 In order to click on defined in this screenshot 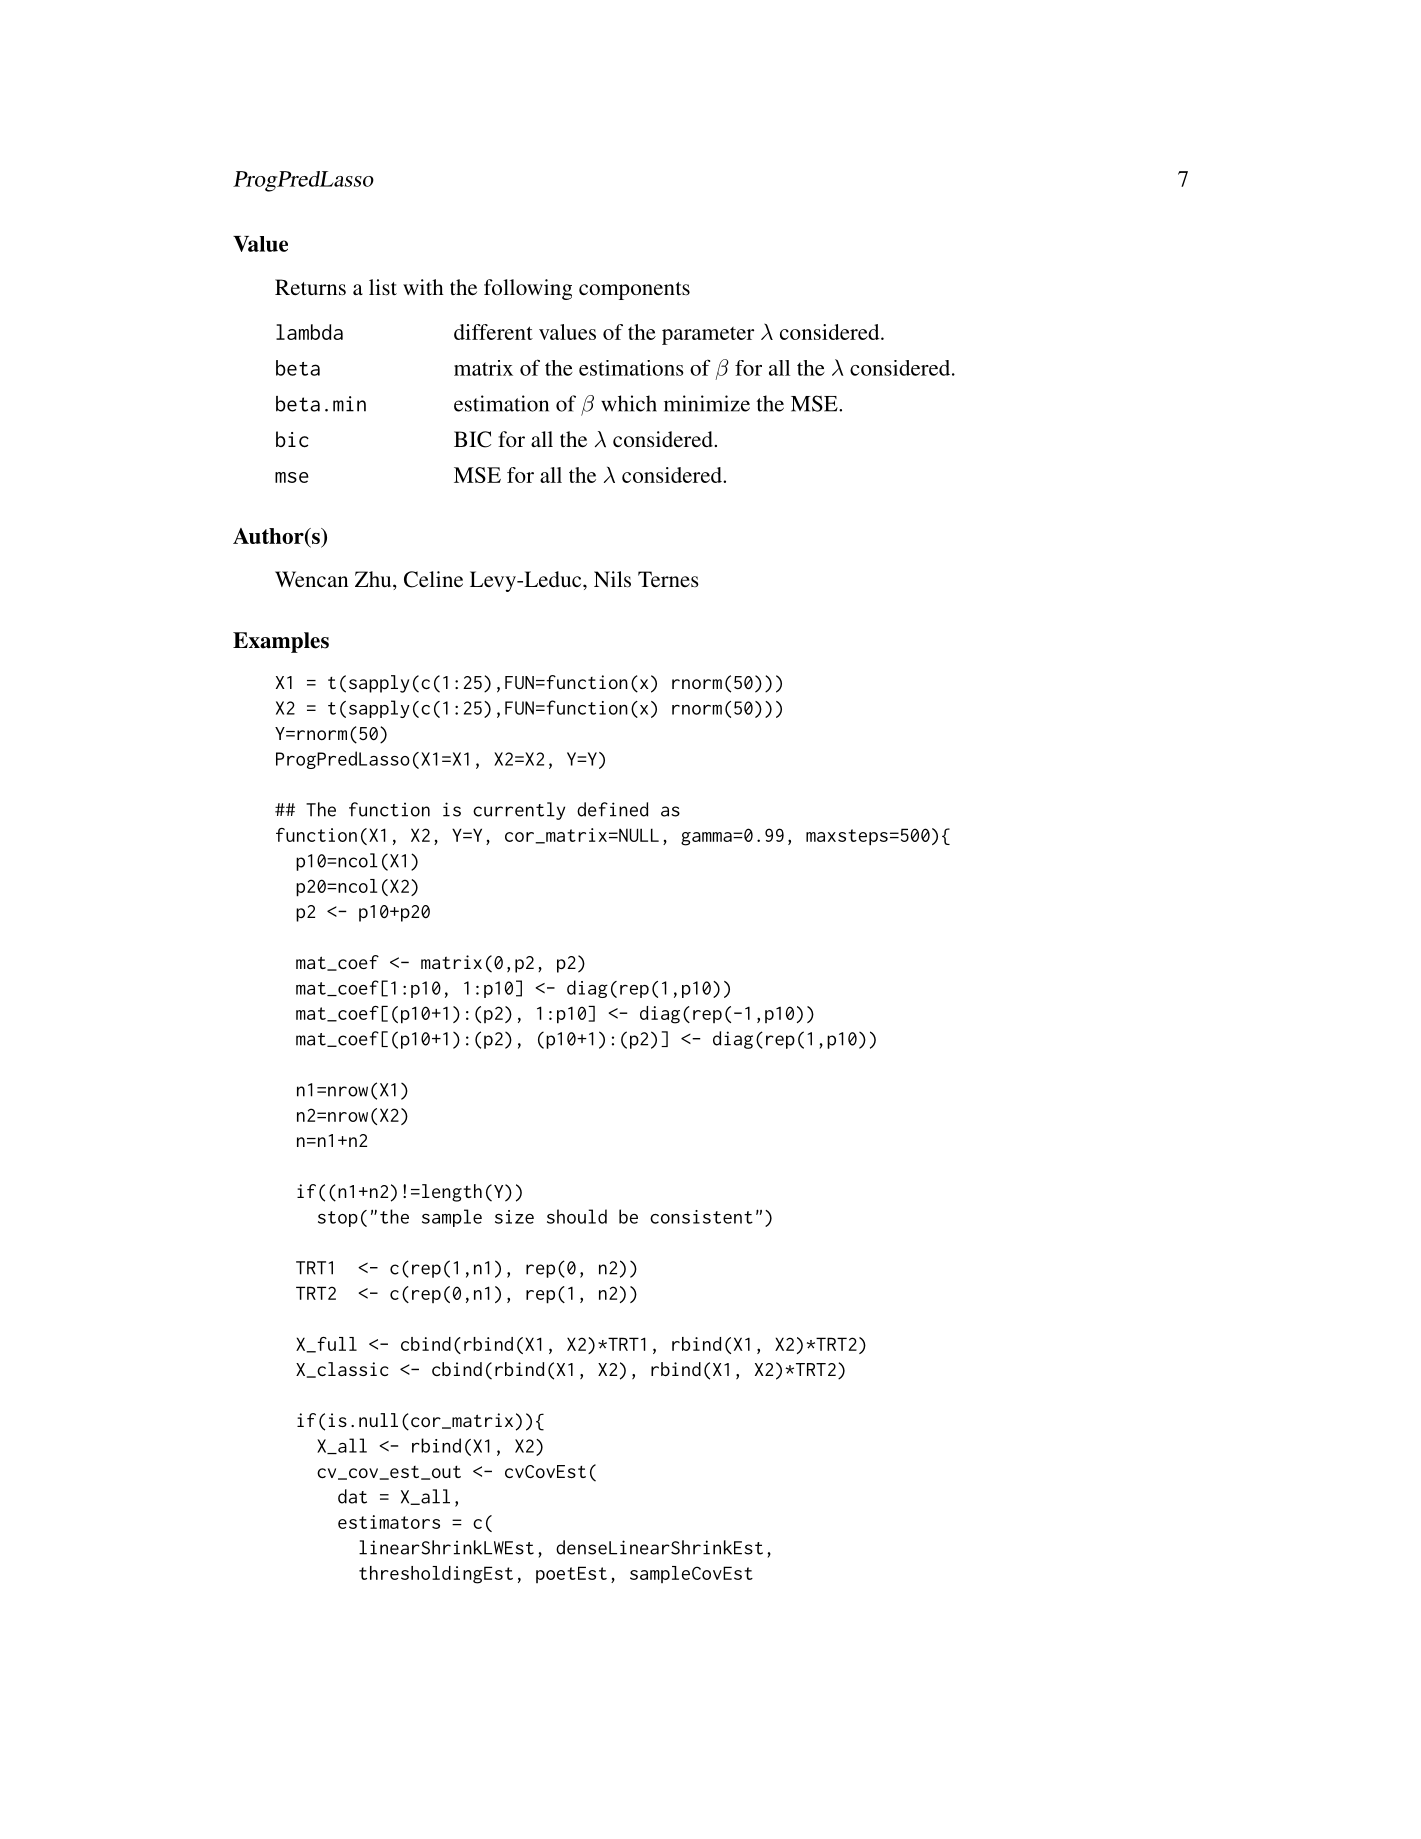, I will do `click(612, 809)`.
